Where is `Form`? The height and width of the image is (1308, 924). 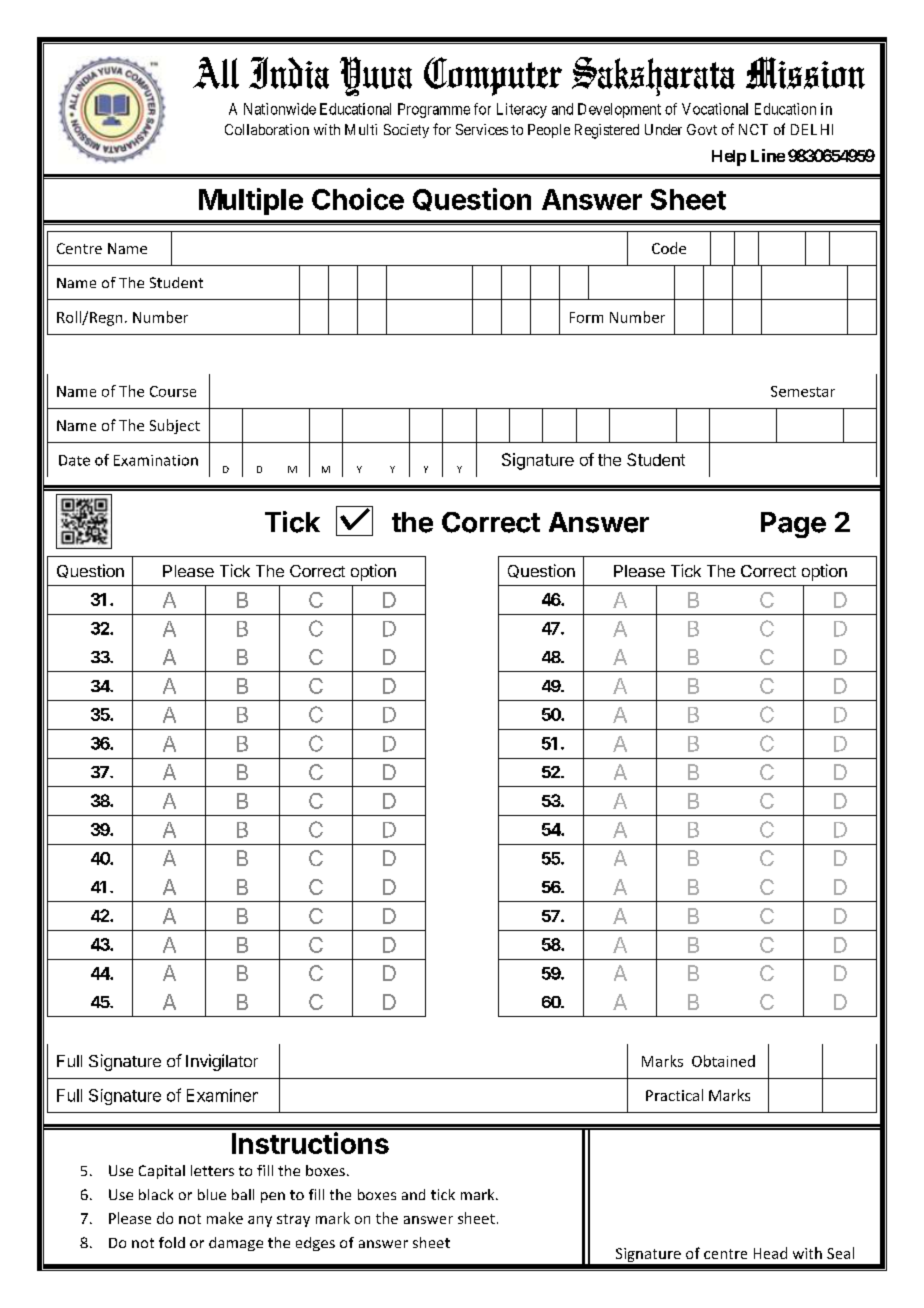 Form is located at coordinates (586, 317).
